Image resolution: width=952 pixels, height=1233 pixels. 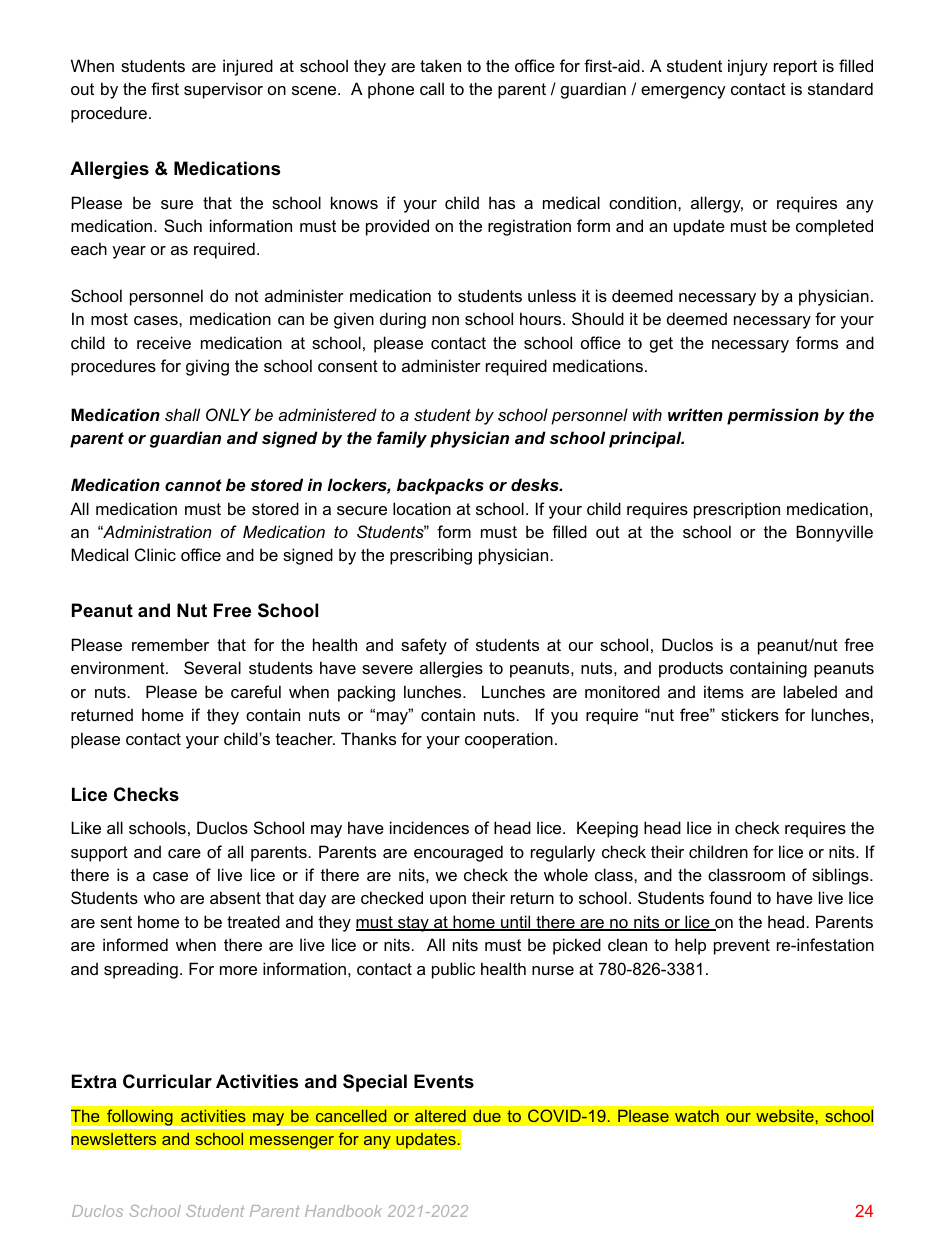 I want to click on remember, so click(x=170, y=644).
